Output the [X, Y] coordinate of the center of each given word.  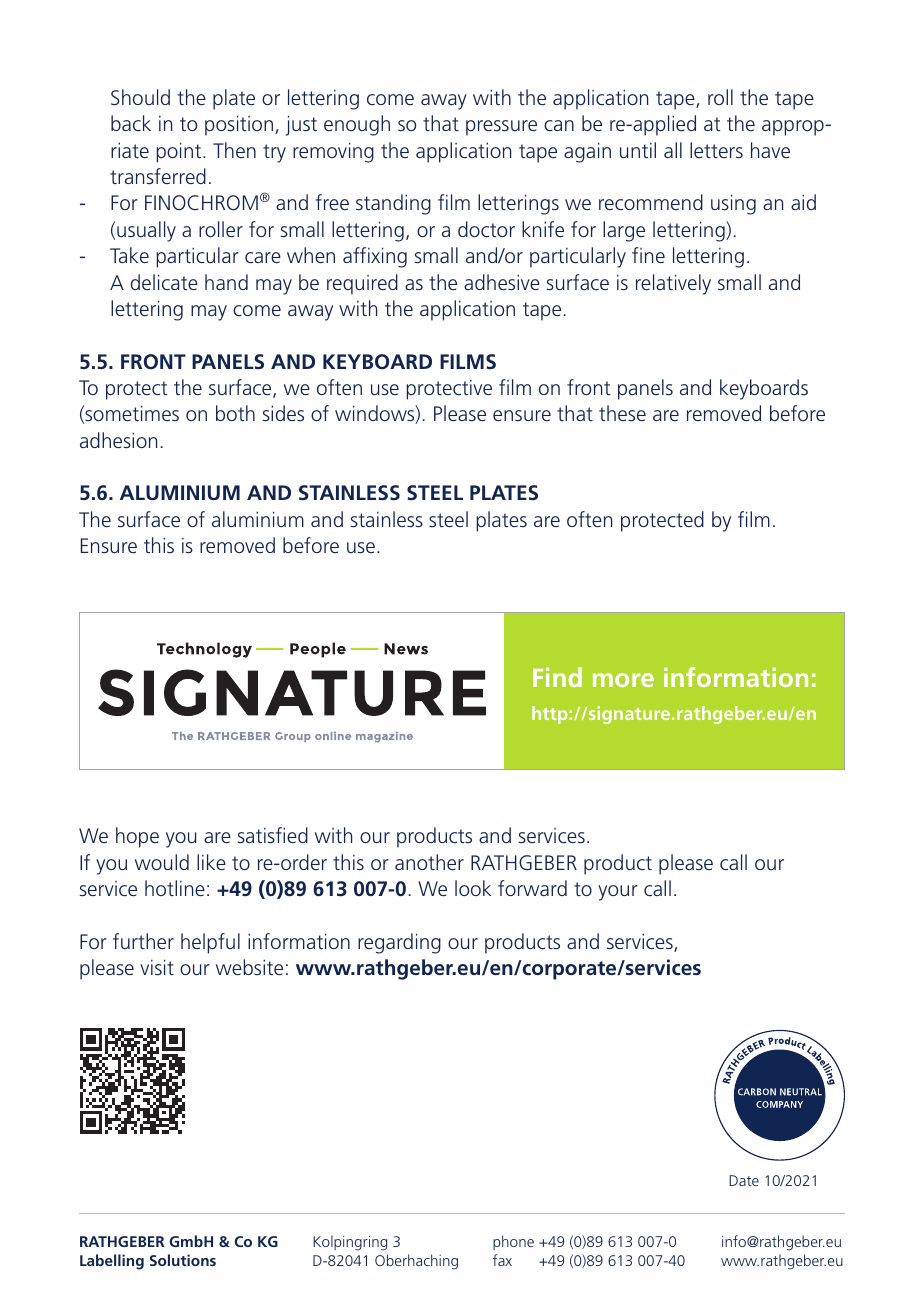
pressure [501, 128]
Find [557, 677]
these [622, 413]
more [623, 680]
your [618, 893]
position [239, 125]
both [235, 413]
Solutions [183, 1260]
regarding [399, 943]
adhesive [502, 282]
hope [137, 837]
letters [716, 150]
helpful [210, 943]
